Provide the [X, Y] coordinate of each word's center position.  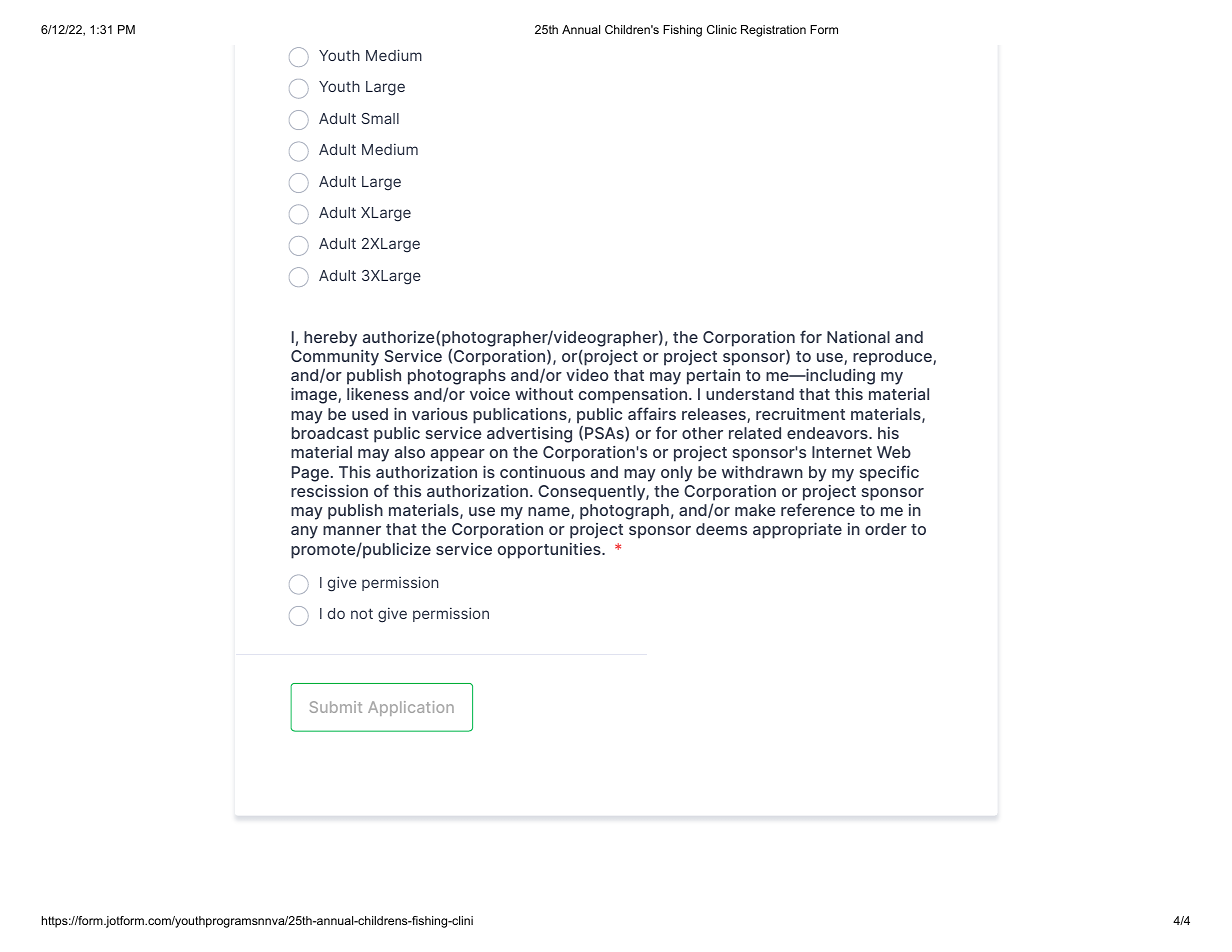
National [858, 337]
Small [380, 118]
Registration [773, 31]
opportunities [550, 551]
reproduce [893, 358]
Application [411, 708]
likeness [378, 394]
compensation [634, 396]
